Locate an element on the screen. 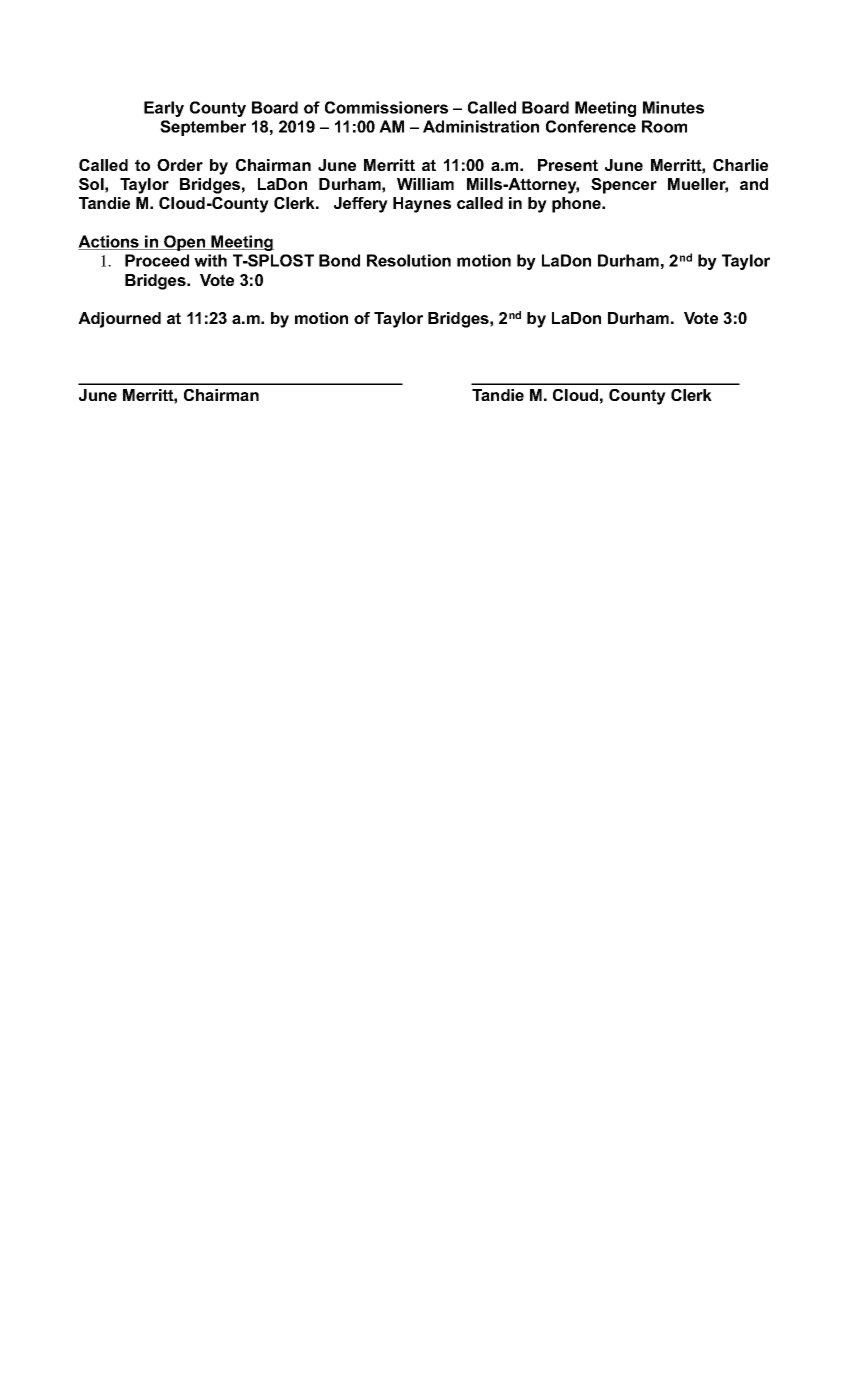 The width and height of the screenshot is (849, 1400). Commissioners is located at coordinates (386, 107).
